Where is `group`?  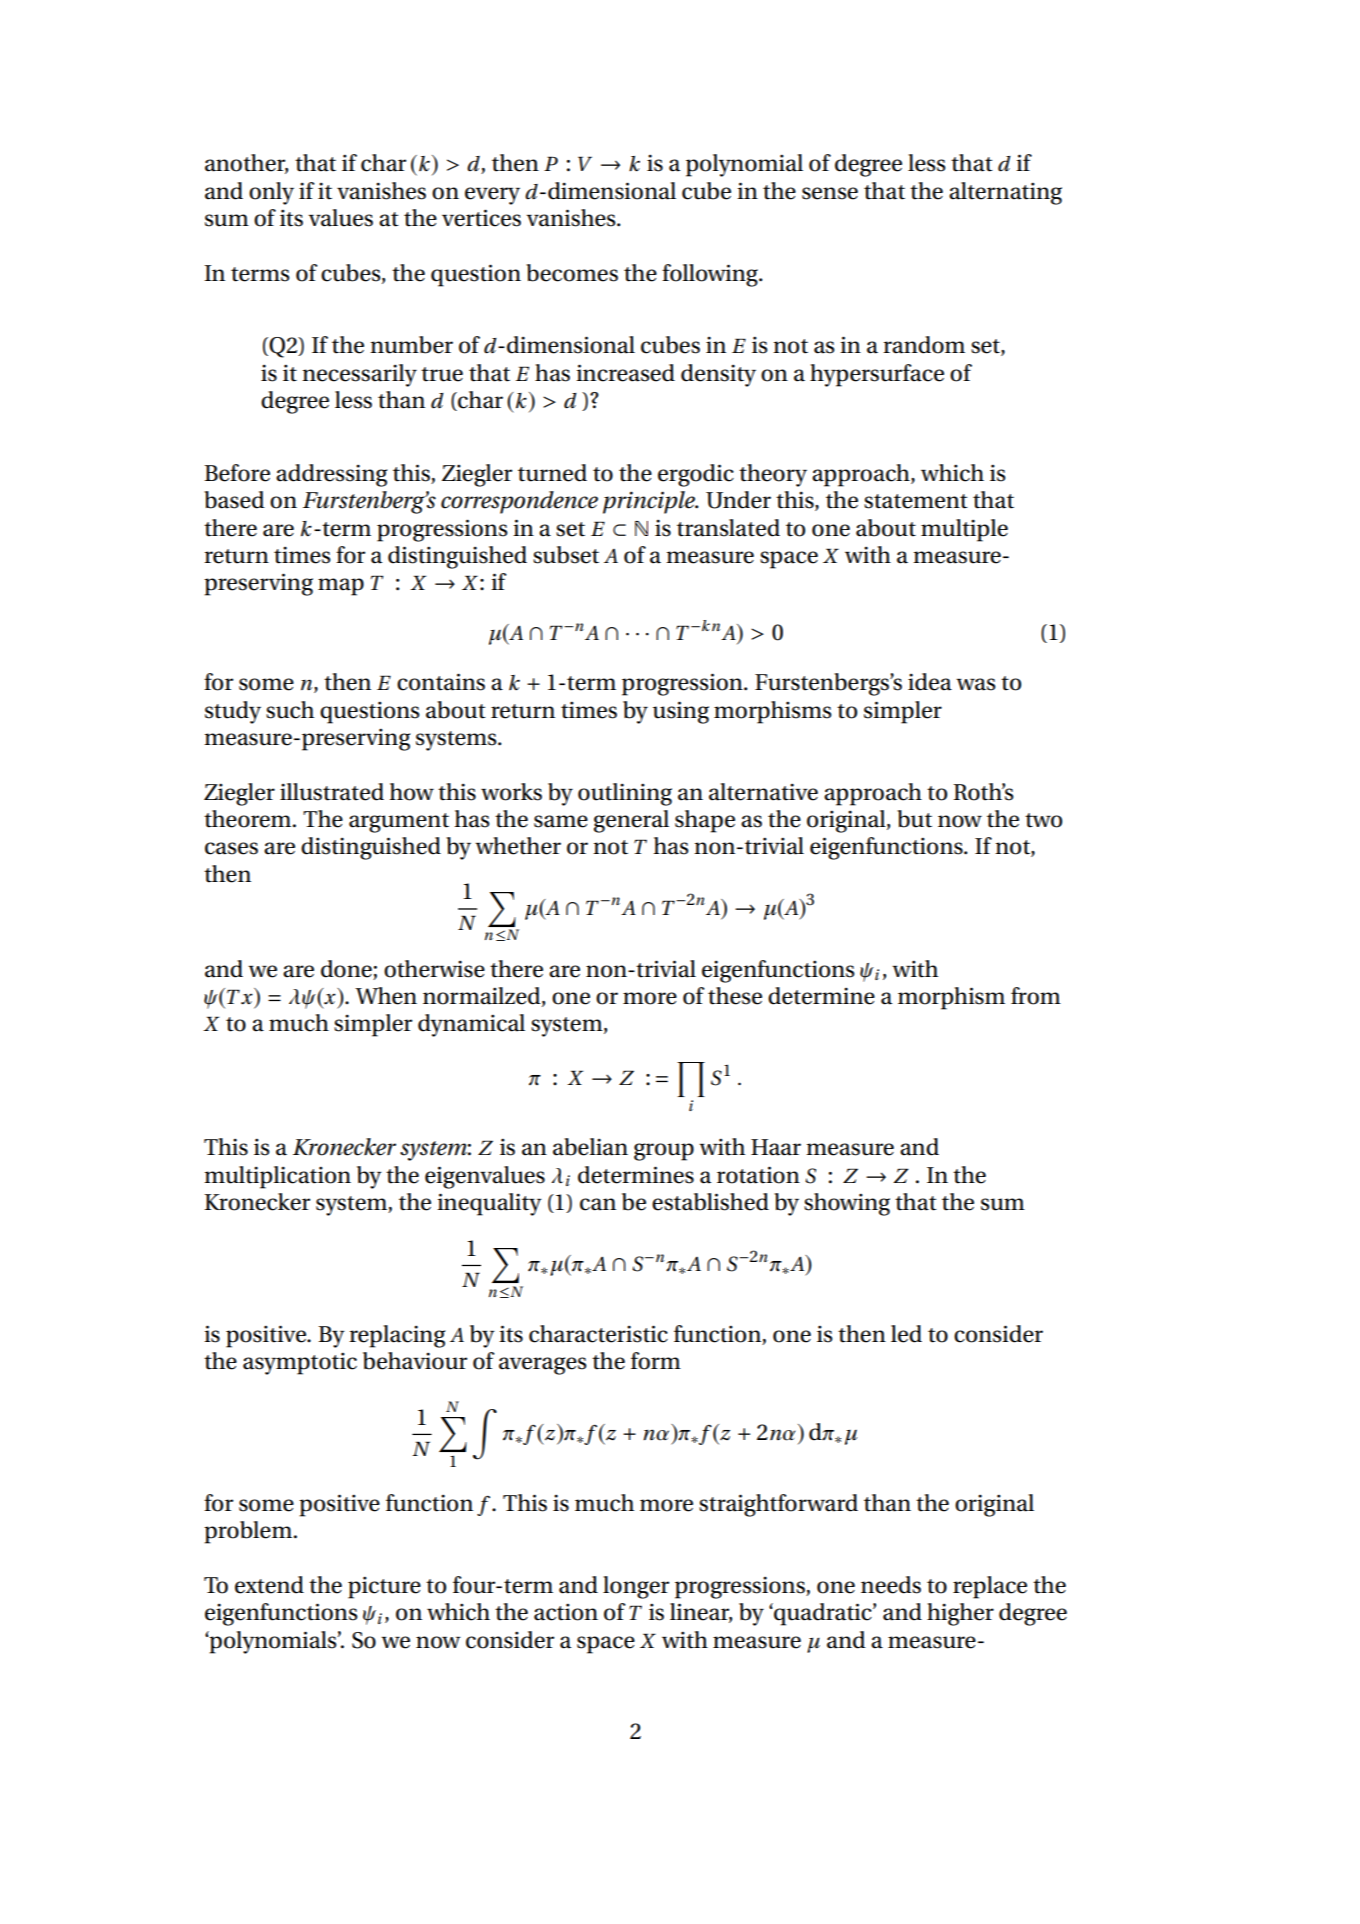 group is located at coordinates (664, 1152).
